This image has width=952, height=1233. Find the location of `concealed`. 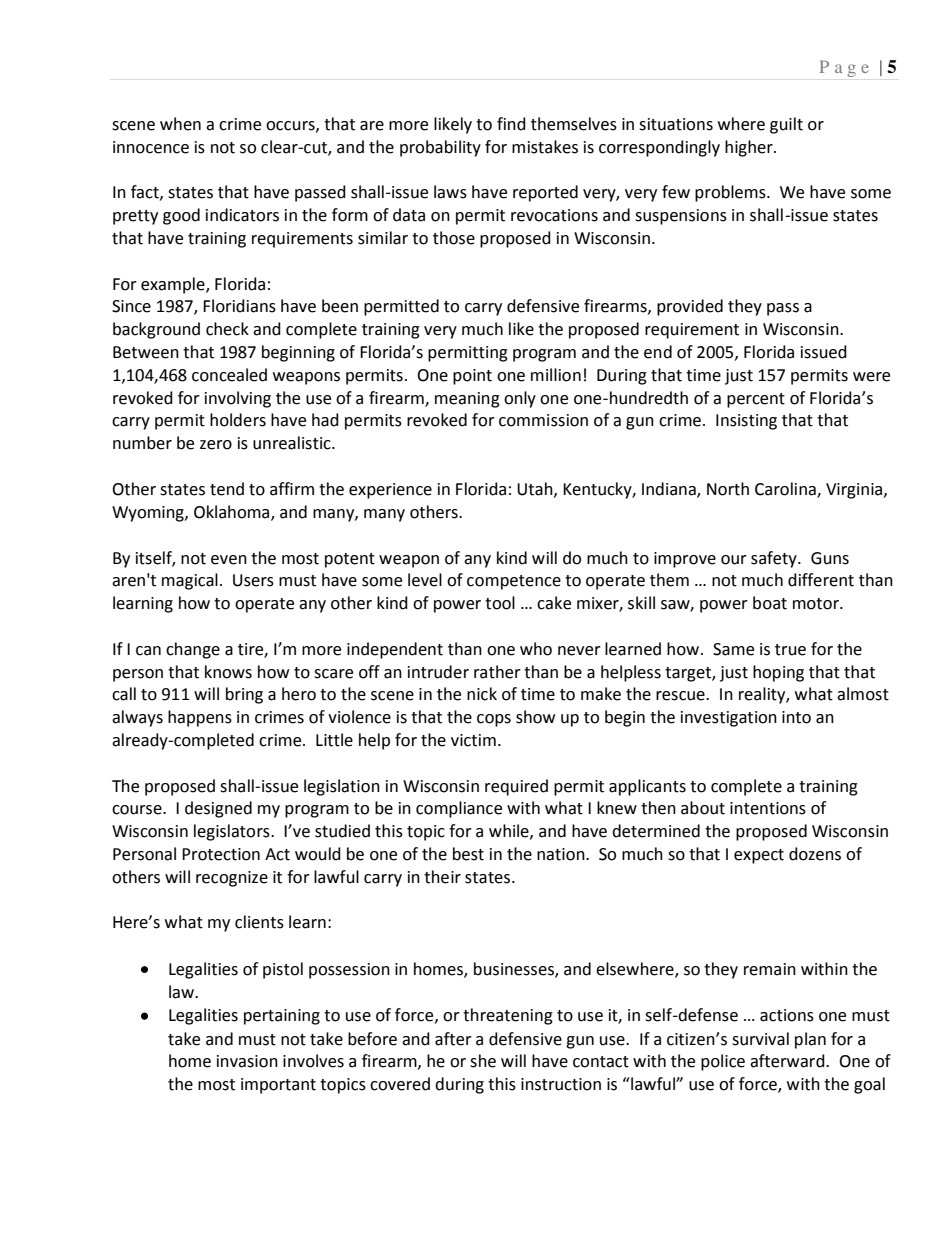

concealed is located at coordinates (229, 375).
